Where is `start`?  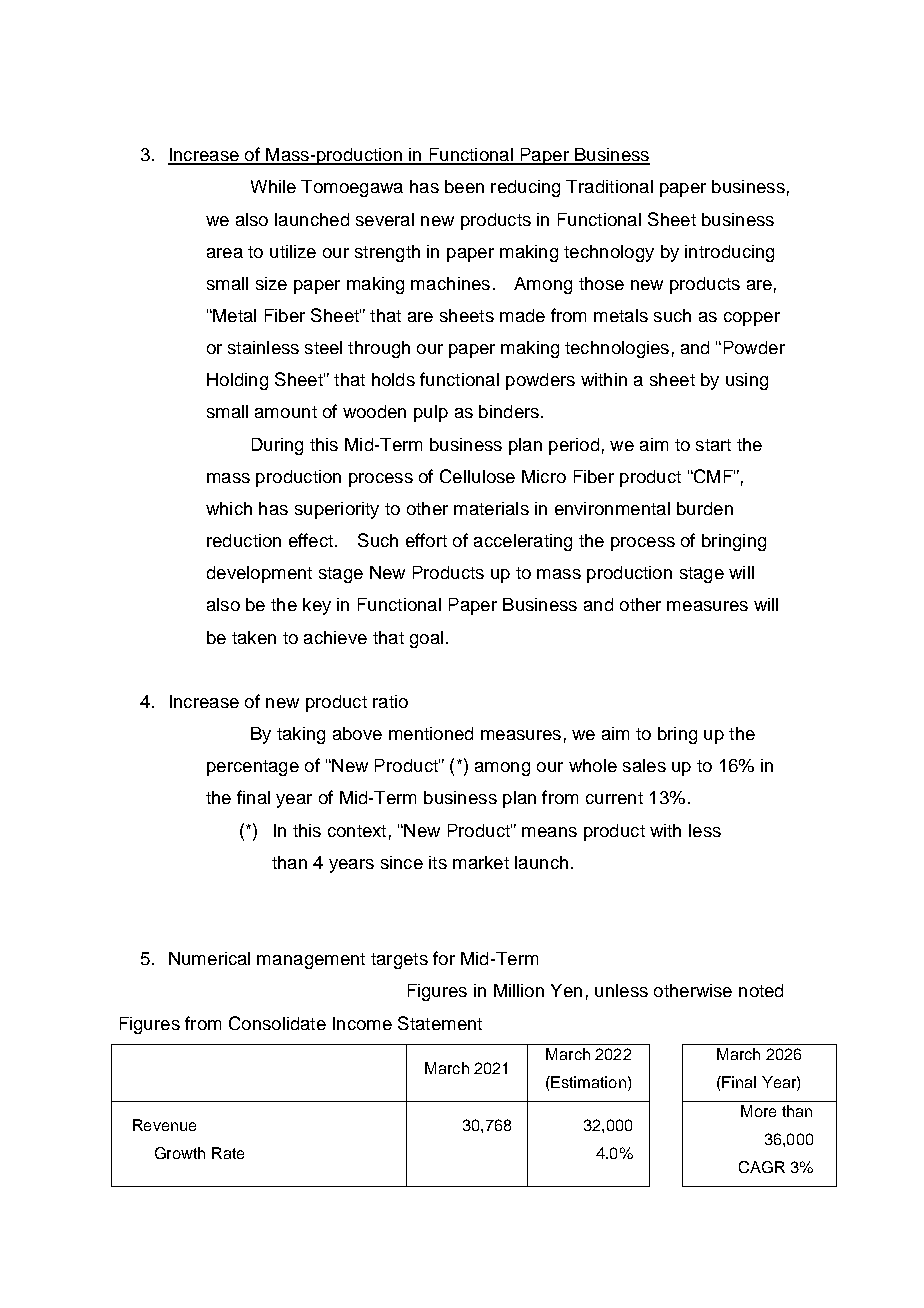 start is located at coordinates (713, 445).
